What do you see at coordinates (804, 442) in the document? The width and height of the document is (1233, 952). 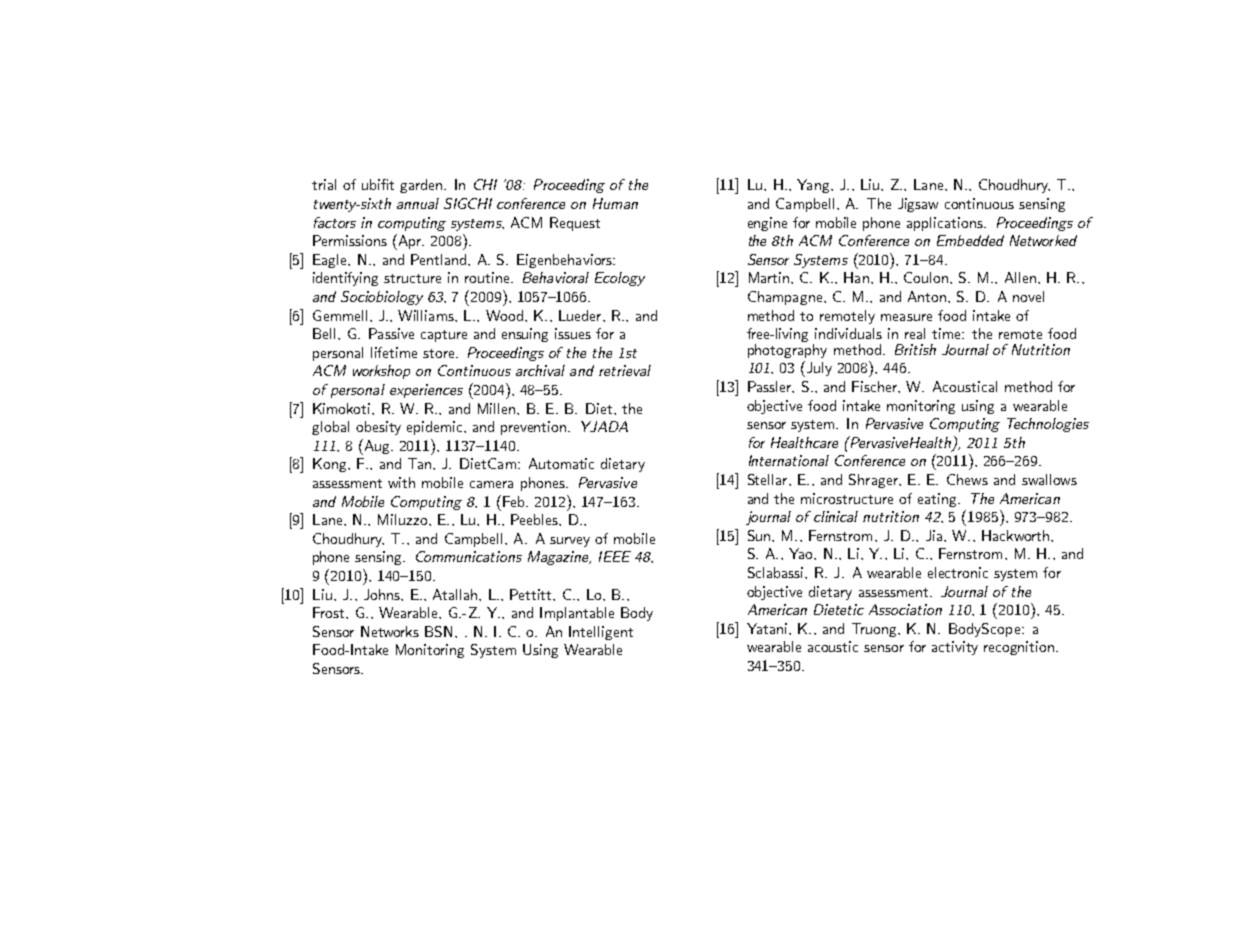 I see `Healthcare` at bounding box center [804, 442].
